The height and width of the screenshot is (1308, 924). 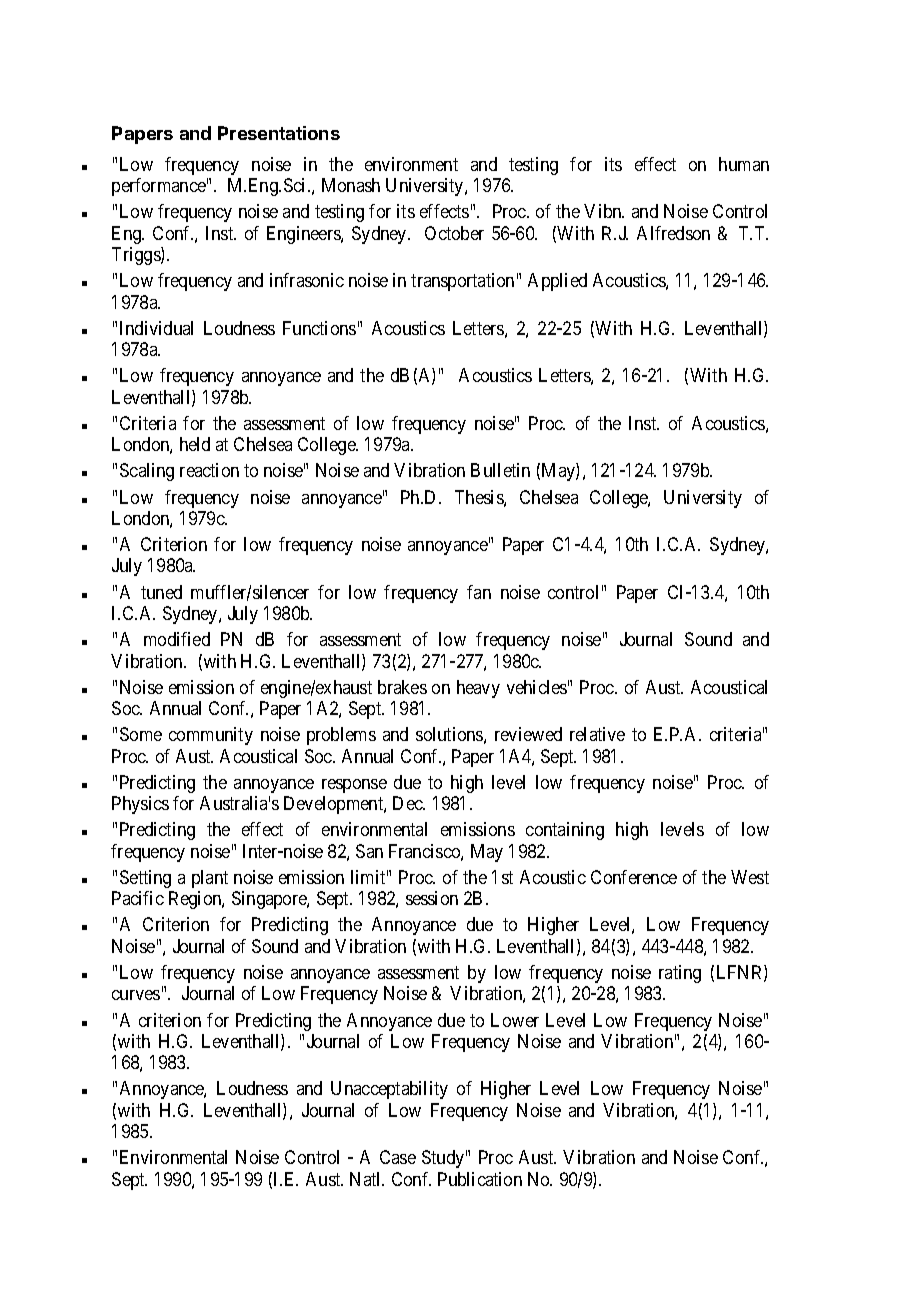 What do you see at coordinates (454, 233) in the screenshot?
I see `October` at bounding box center [454, 233].
